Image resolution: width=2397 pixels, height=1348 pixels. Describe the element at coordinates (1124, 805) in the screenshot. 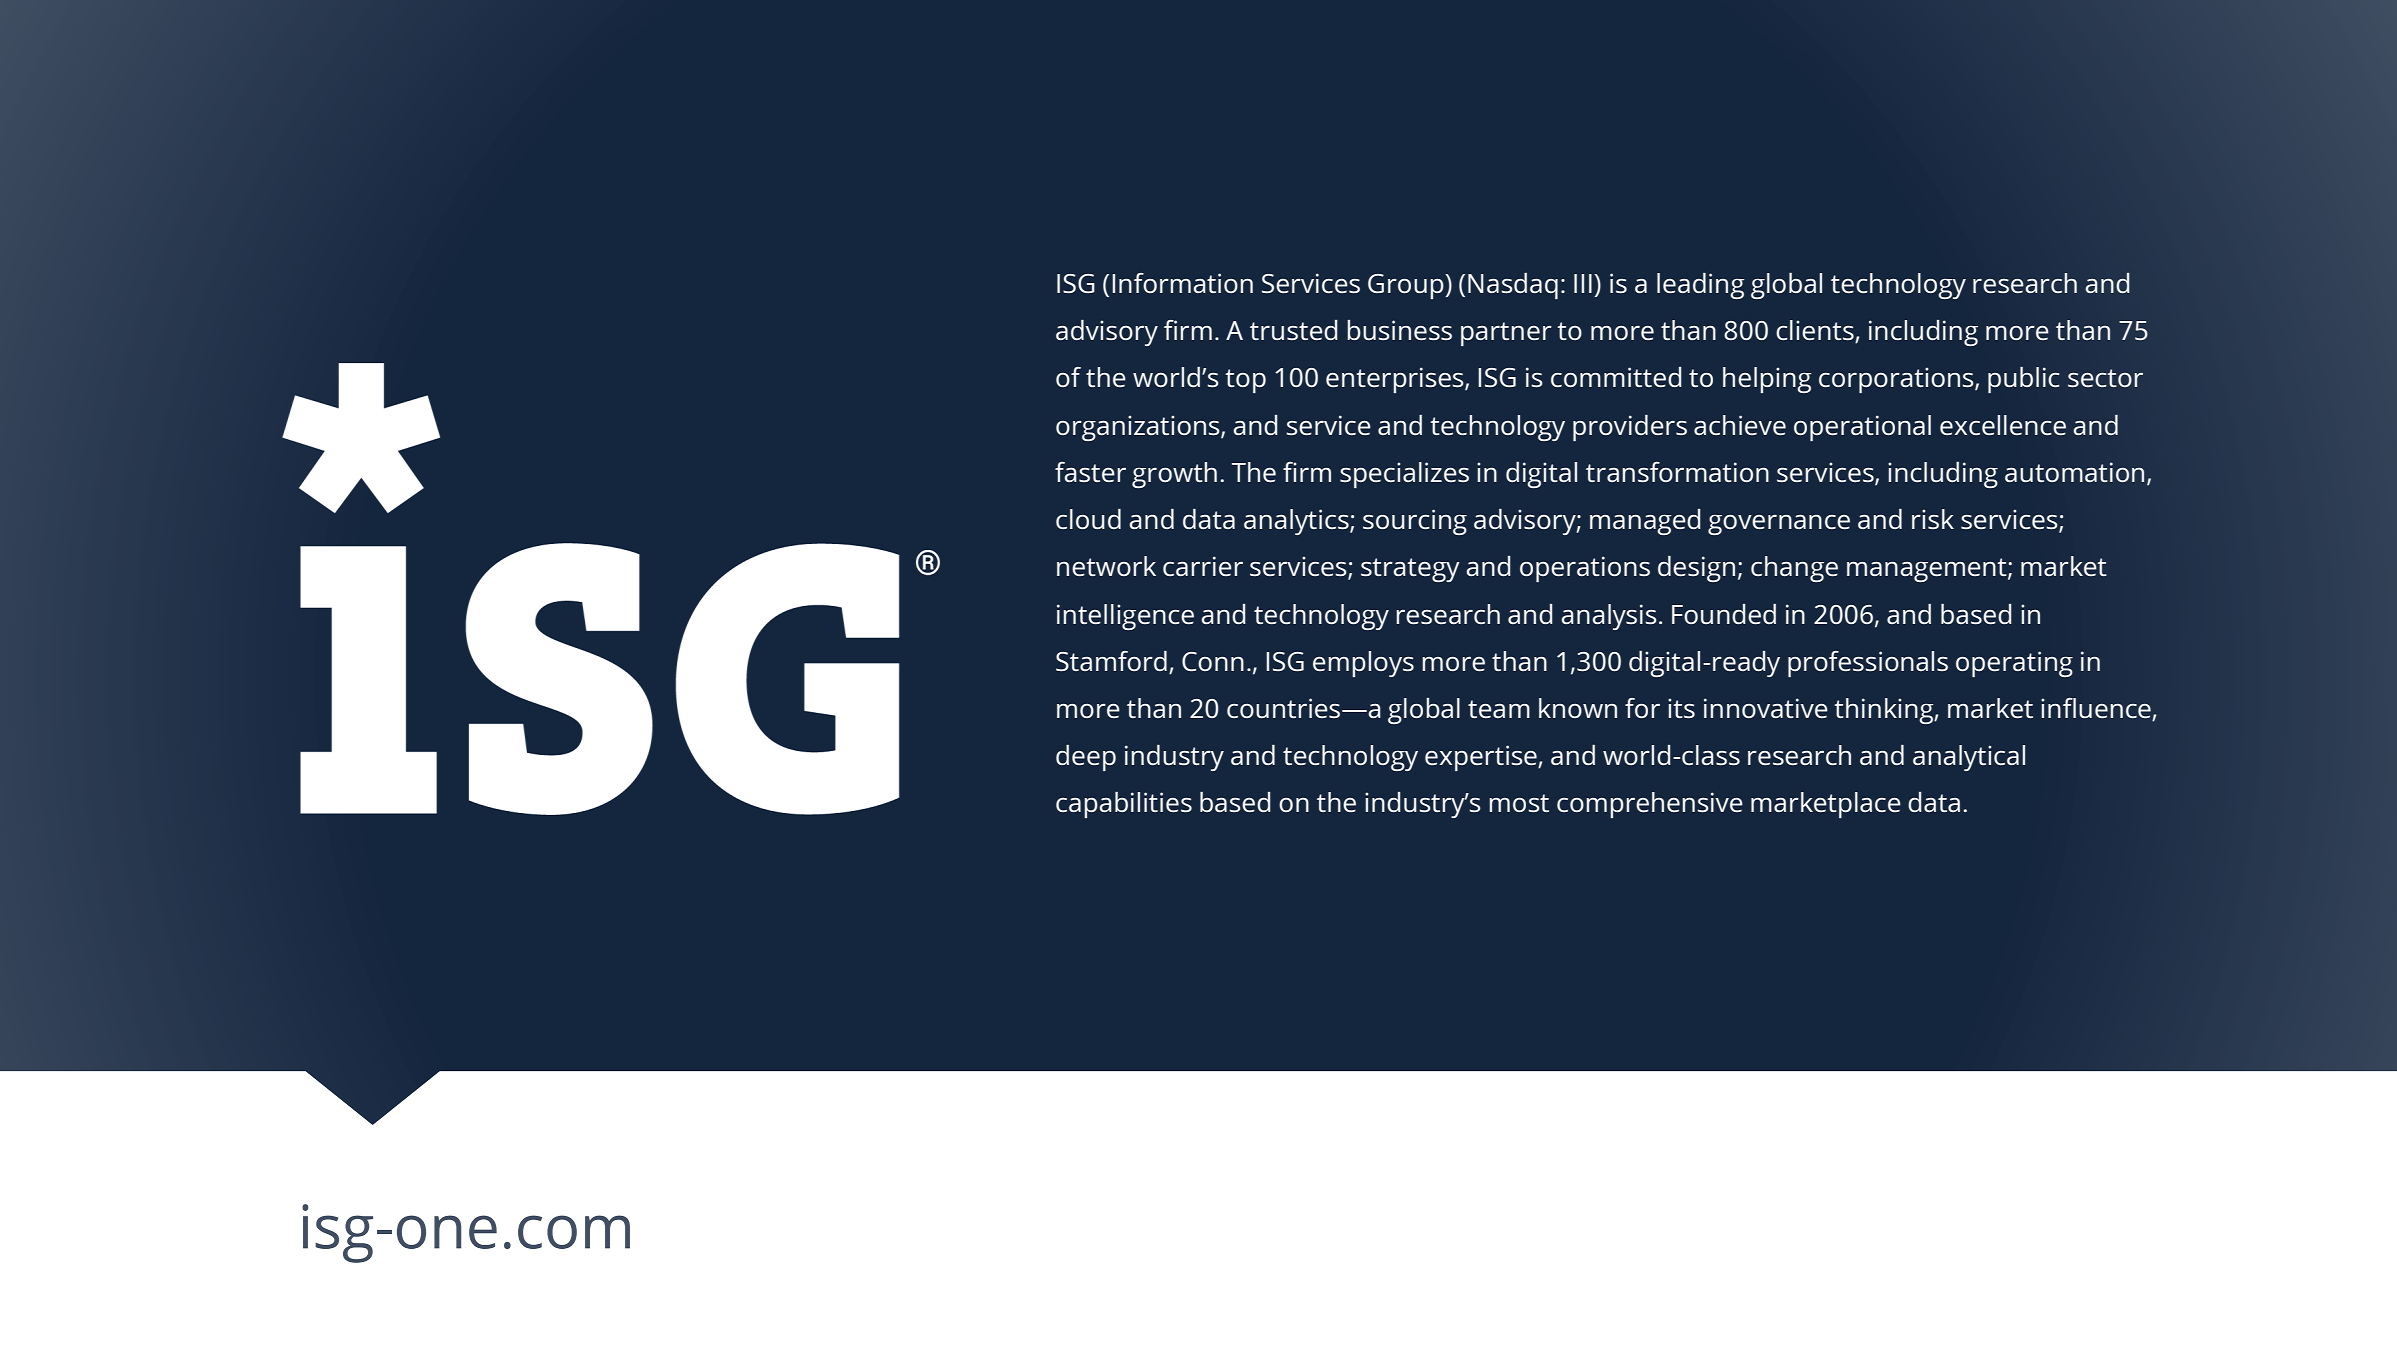

I see `capabilities` at that location.
